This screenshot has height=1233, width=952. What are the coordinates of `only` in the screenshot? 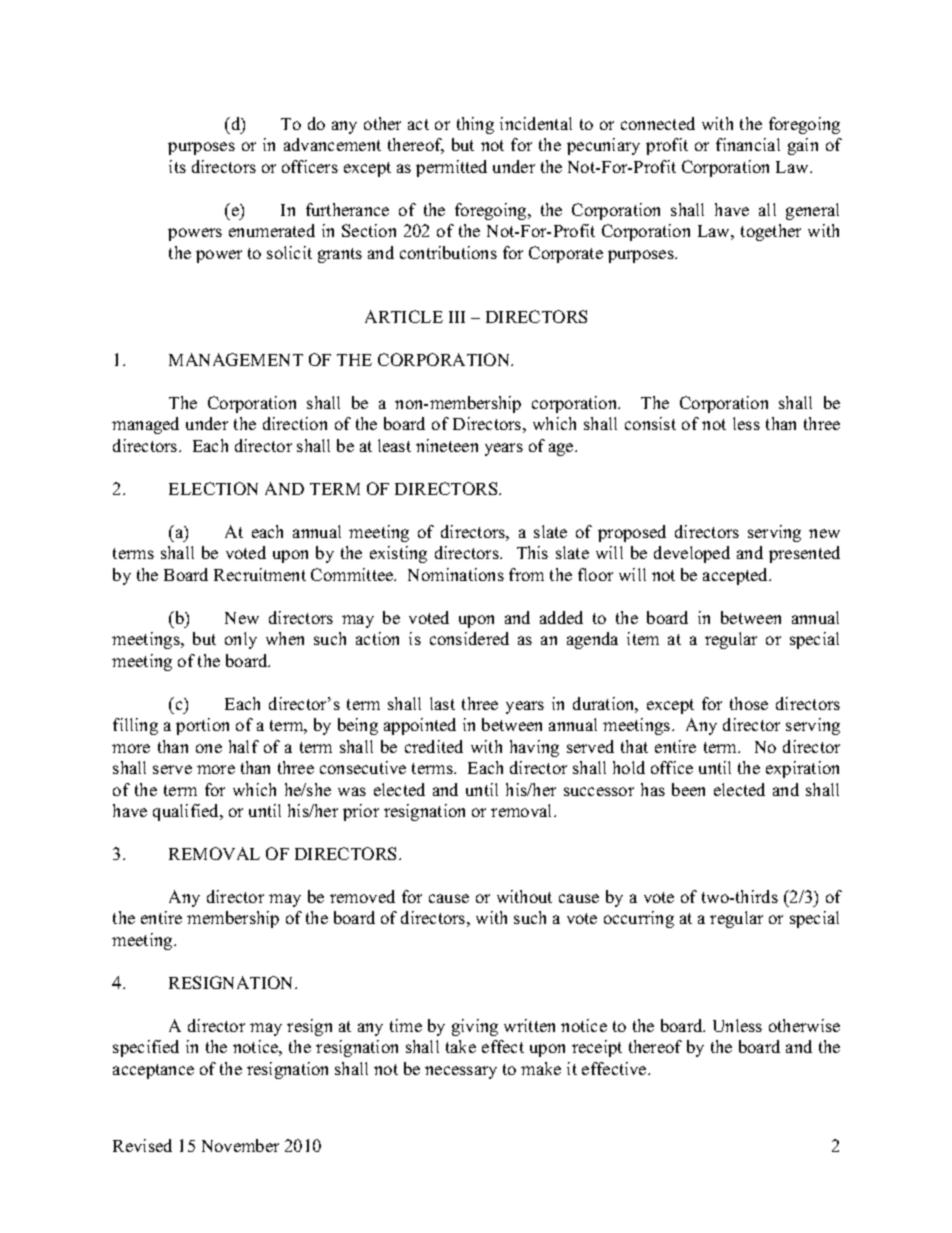 It's located at (241, 640).
